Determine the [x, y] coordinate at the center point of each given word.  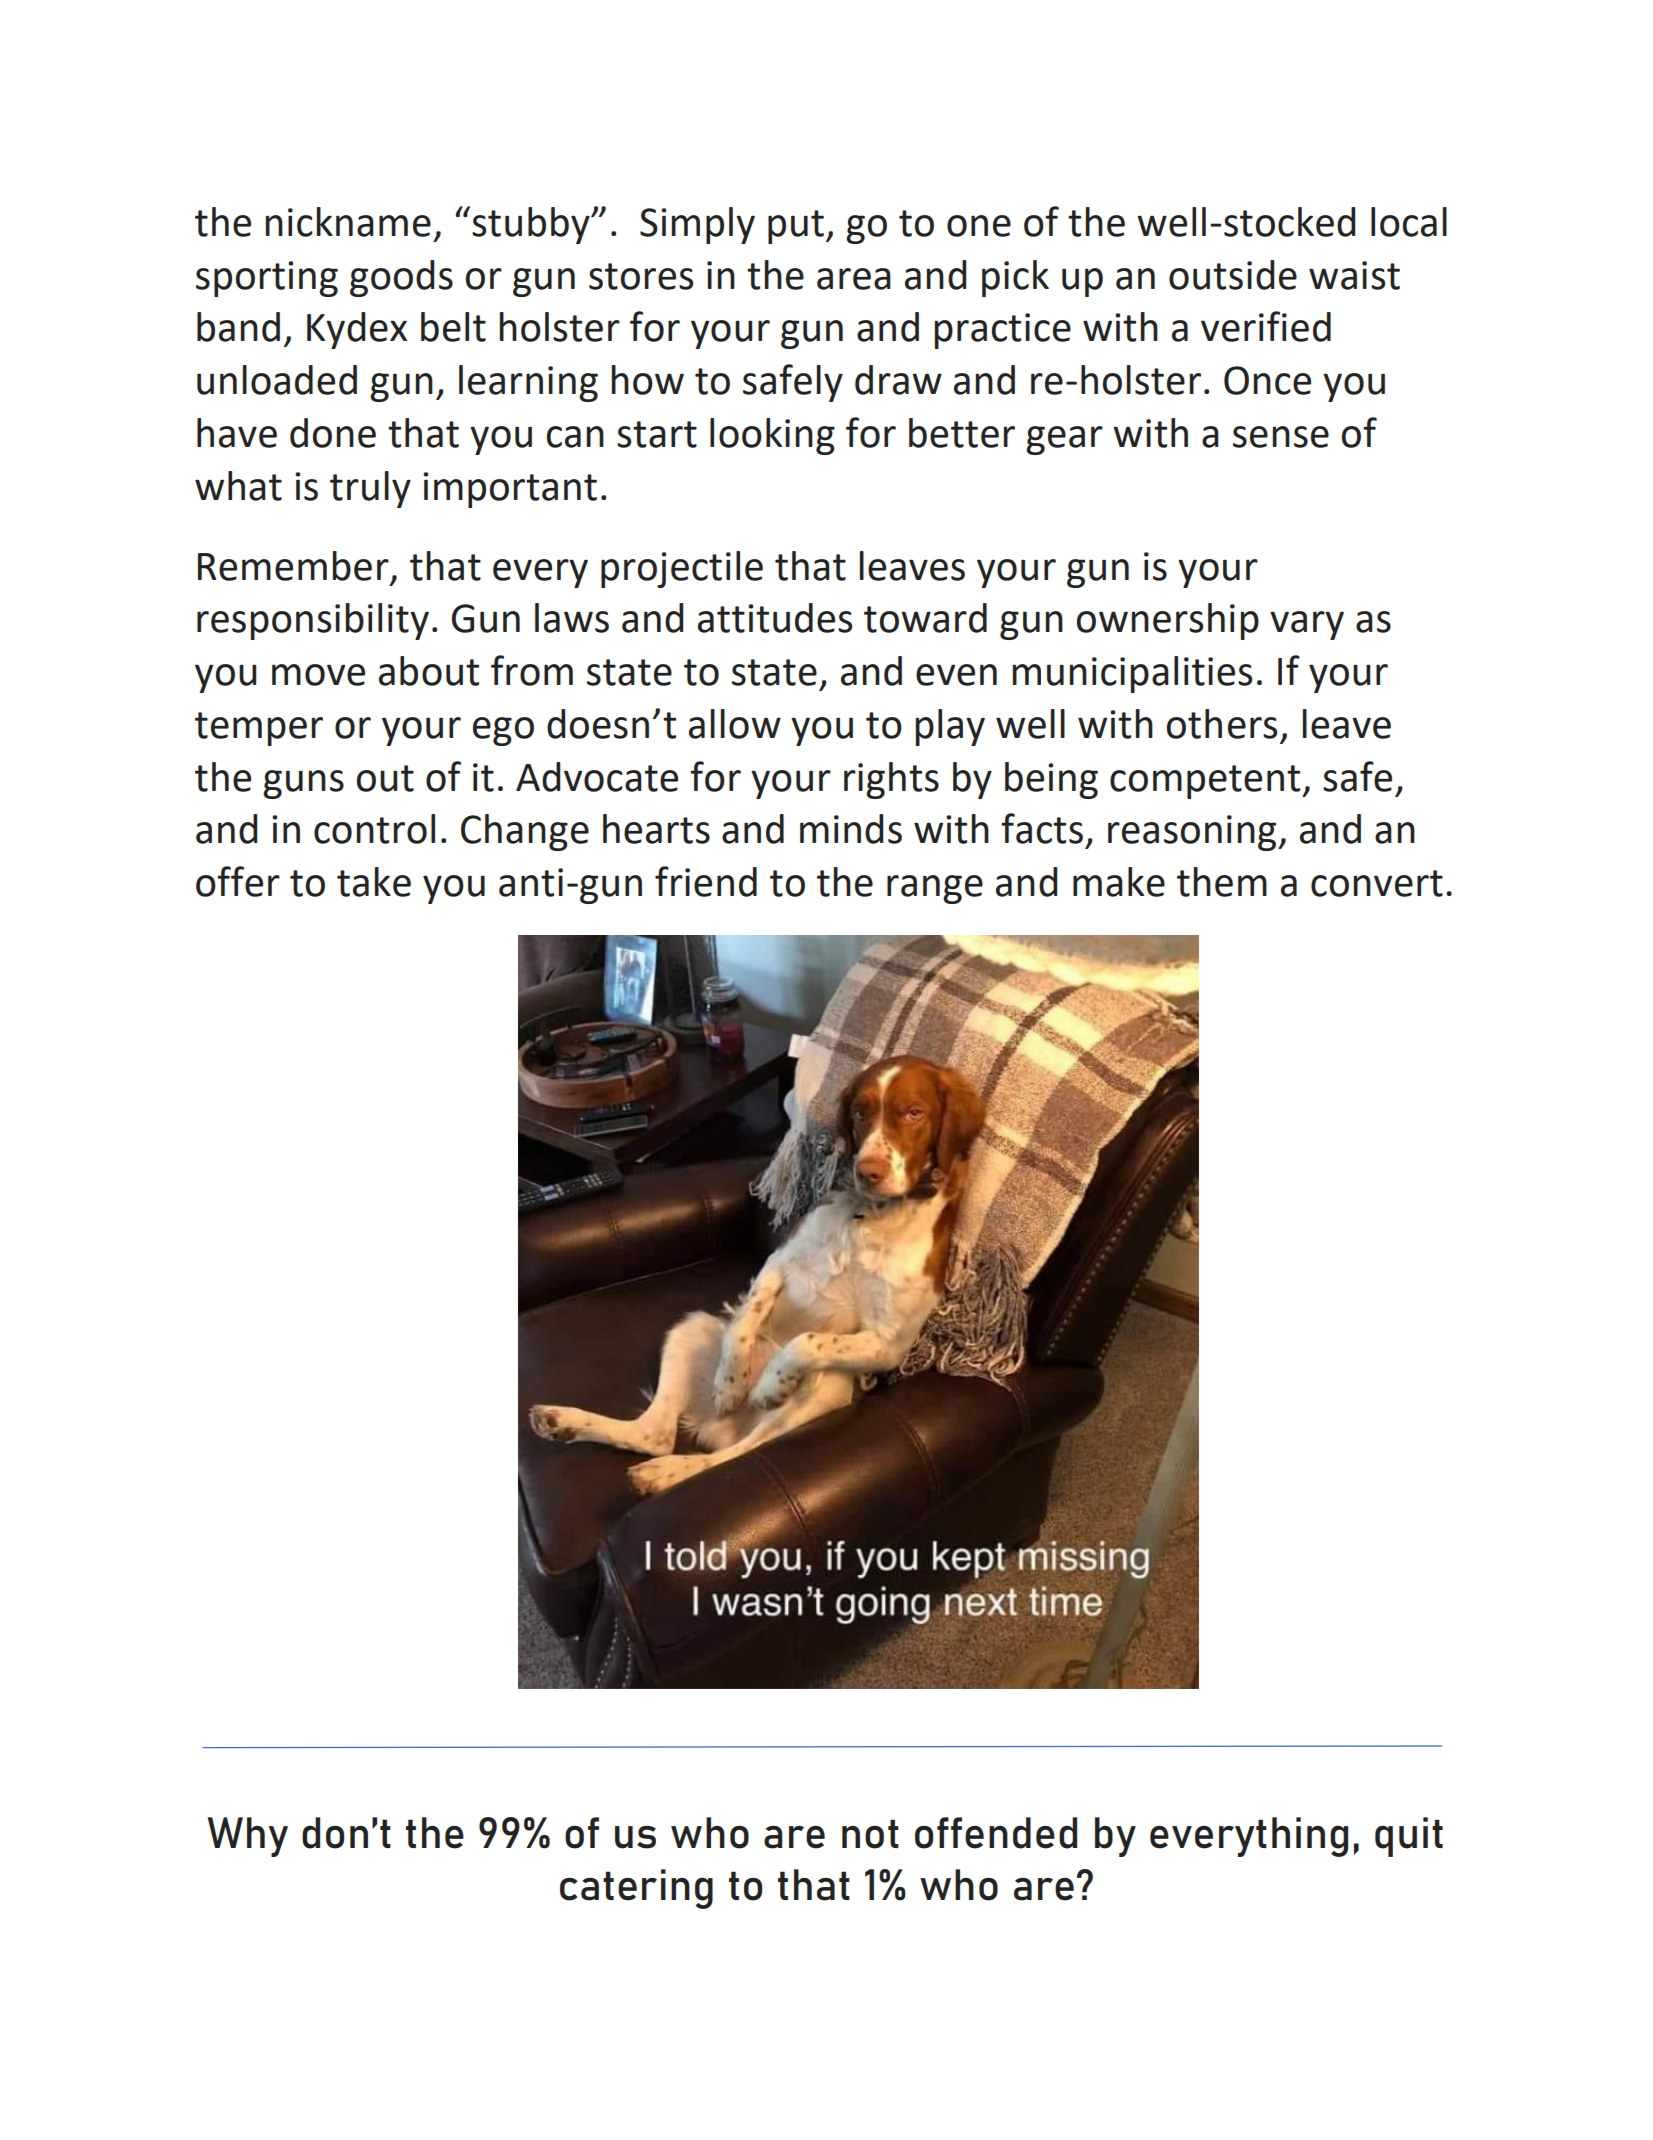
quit [1409, 1837]
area [854, 279]
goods [401, 278]
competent [1206, 782]
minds [851, 829]
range [935, 889]
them [1222, 882]
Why [247, 1837]
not [870, 1834]
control [374, 829]
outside [1233, 275]
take [374, 882]
